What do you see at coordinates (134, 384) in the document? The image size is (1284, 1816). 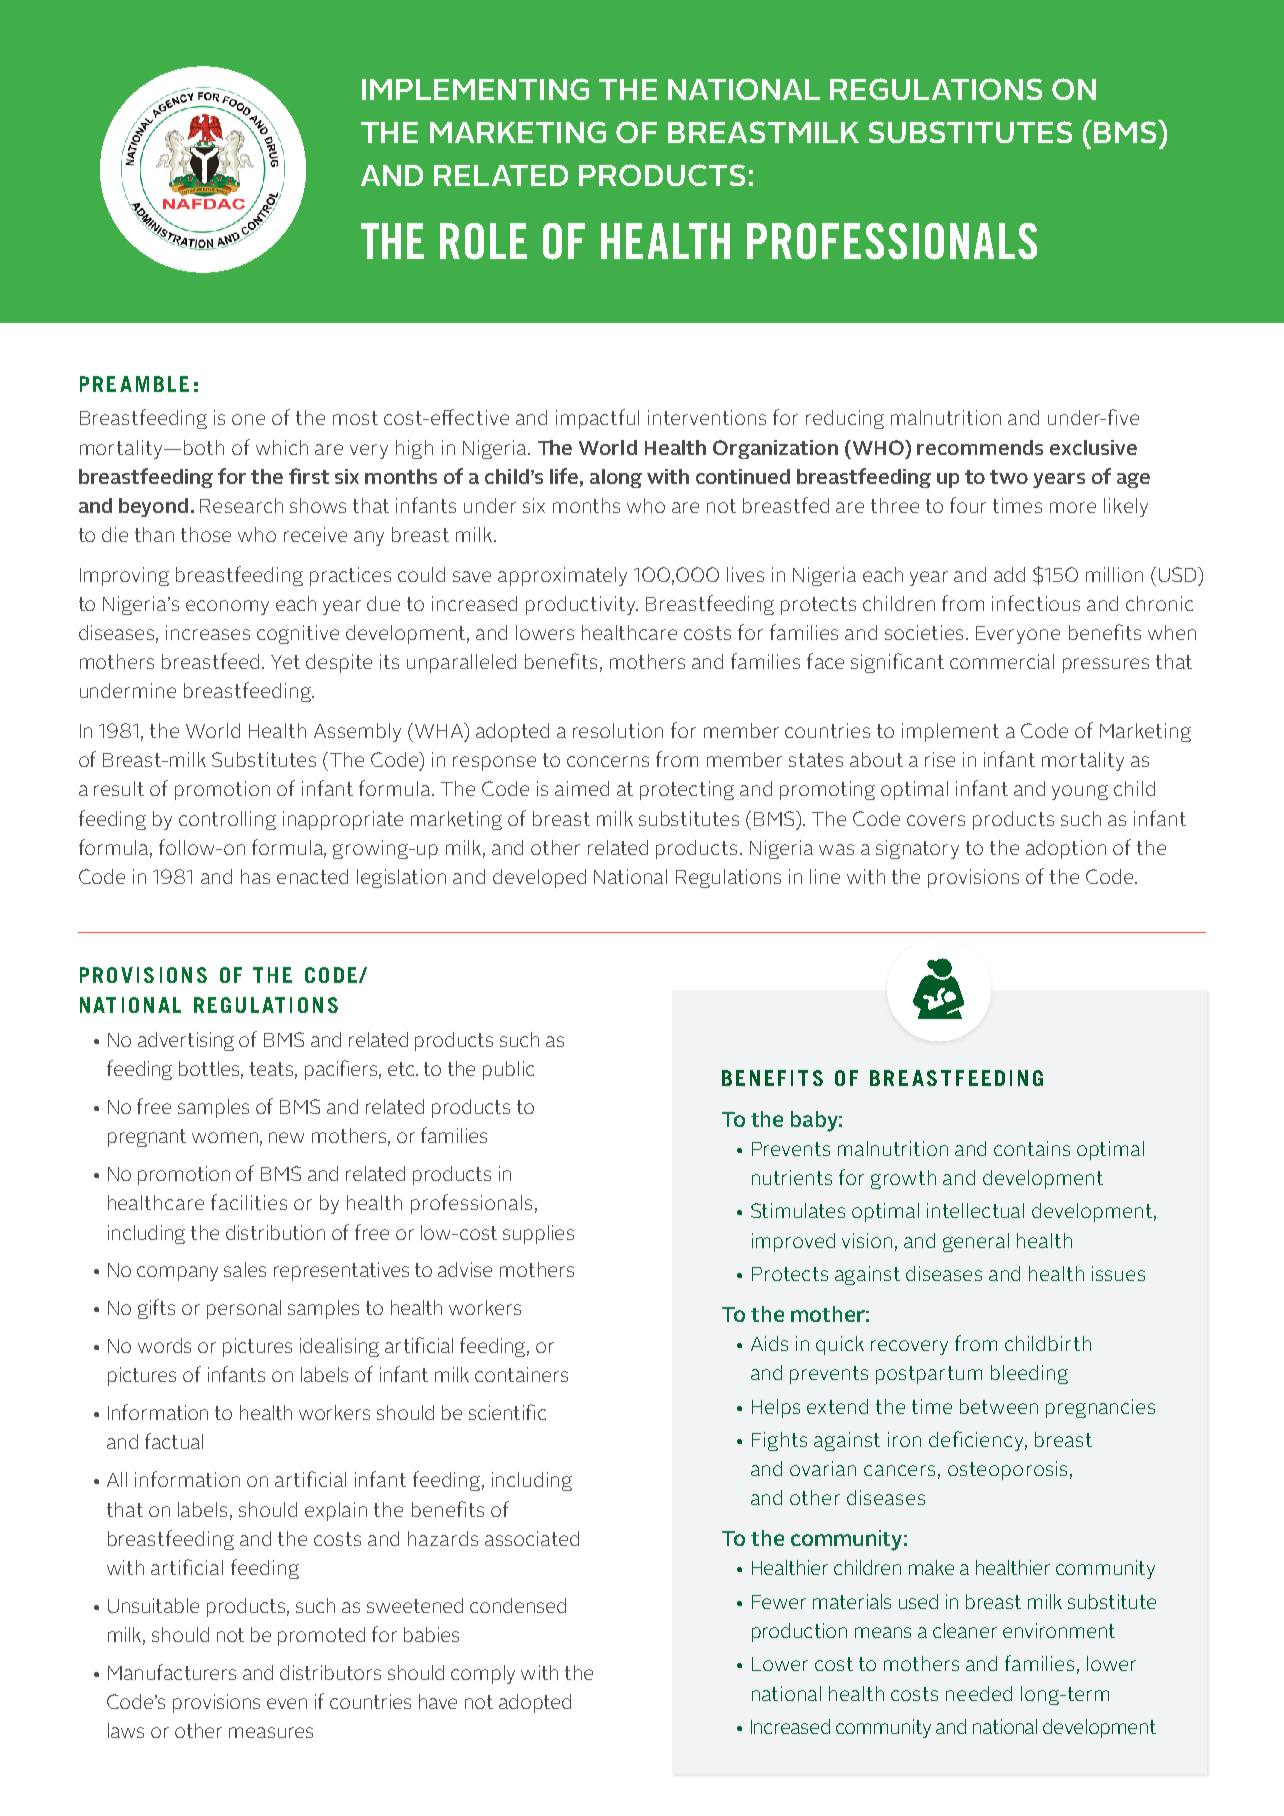 I see `PREAMBLE` at bounding box center [134, 384].
